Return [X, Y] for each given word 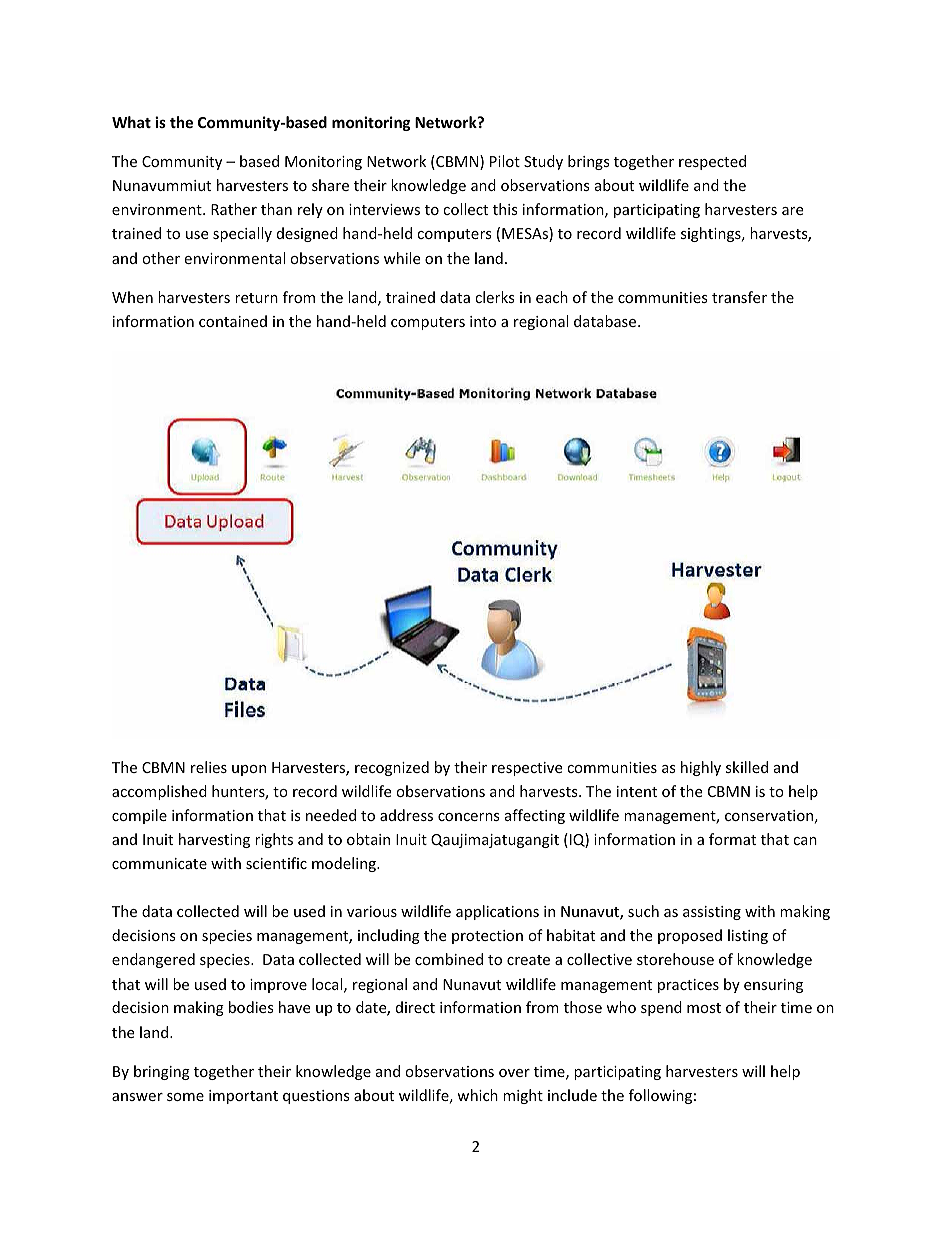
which [477, 1095]
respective [527, 769]
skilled [747, 767]
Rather [234, 209]
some [185, 1097]
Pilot [505, 161]
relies [209, 767]
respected [712, 162]
